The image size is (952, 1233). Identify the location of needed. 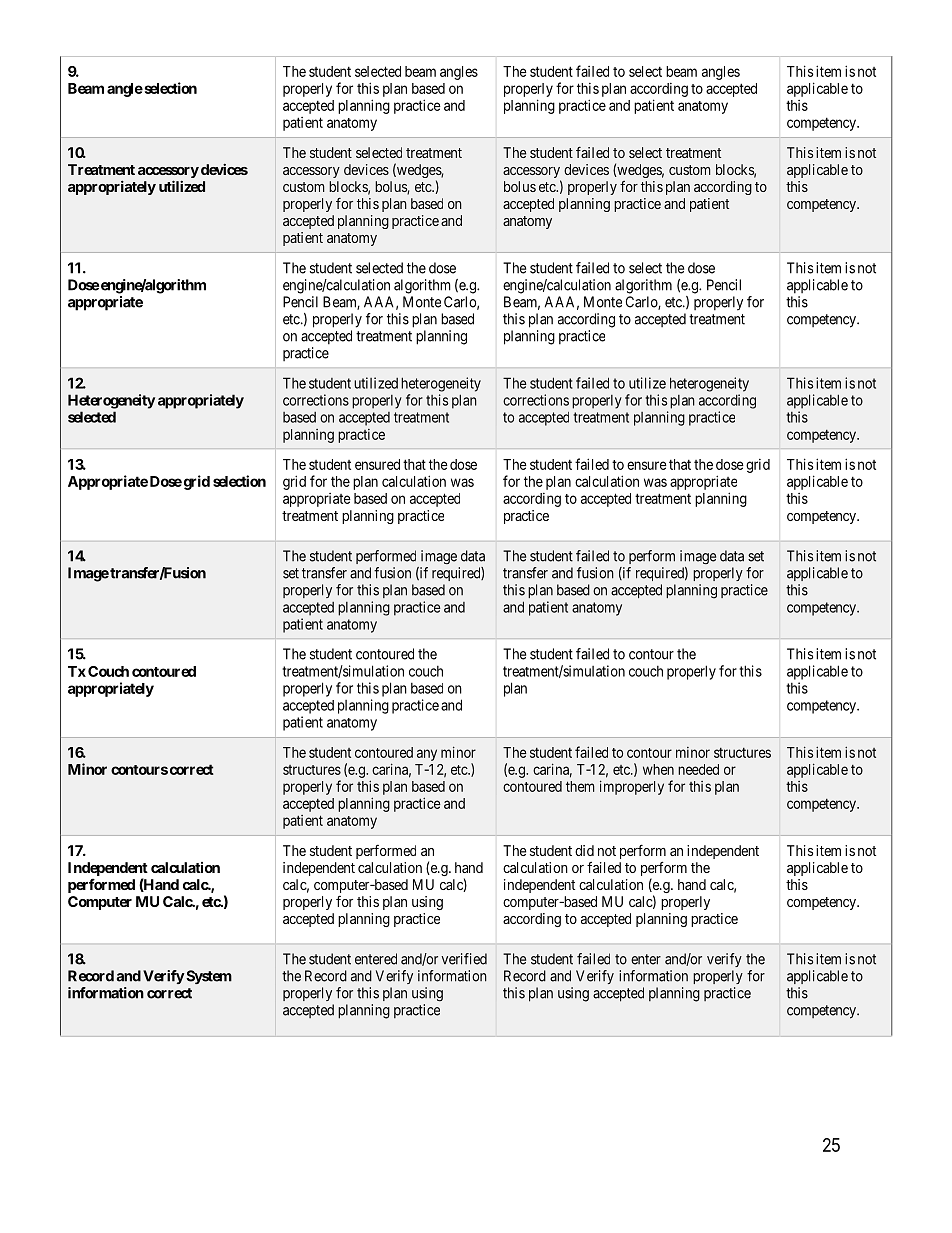
(698, 769).
